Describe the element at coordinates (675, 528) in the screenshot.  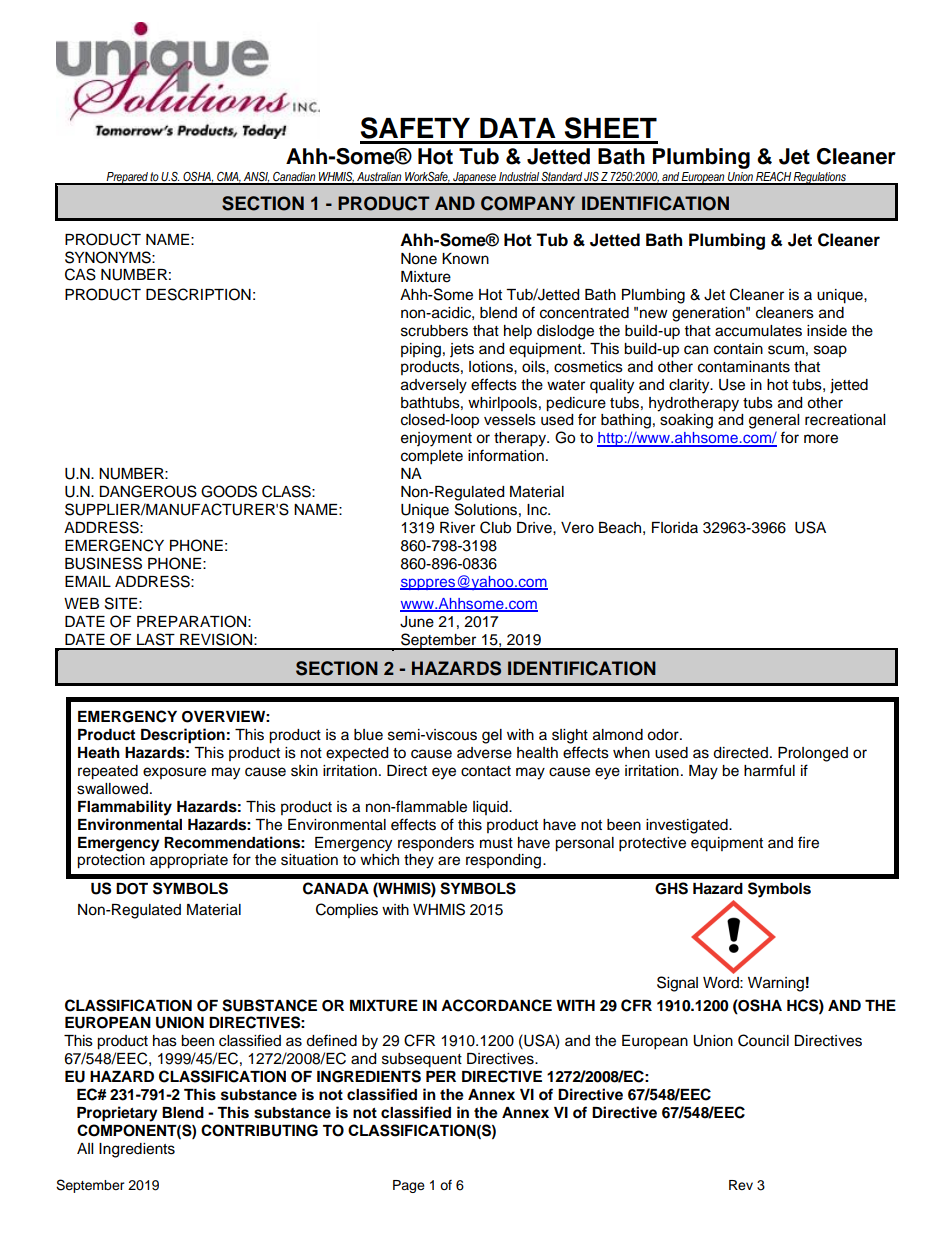
I see `Florida` at that location.
